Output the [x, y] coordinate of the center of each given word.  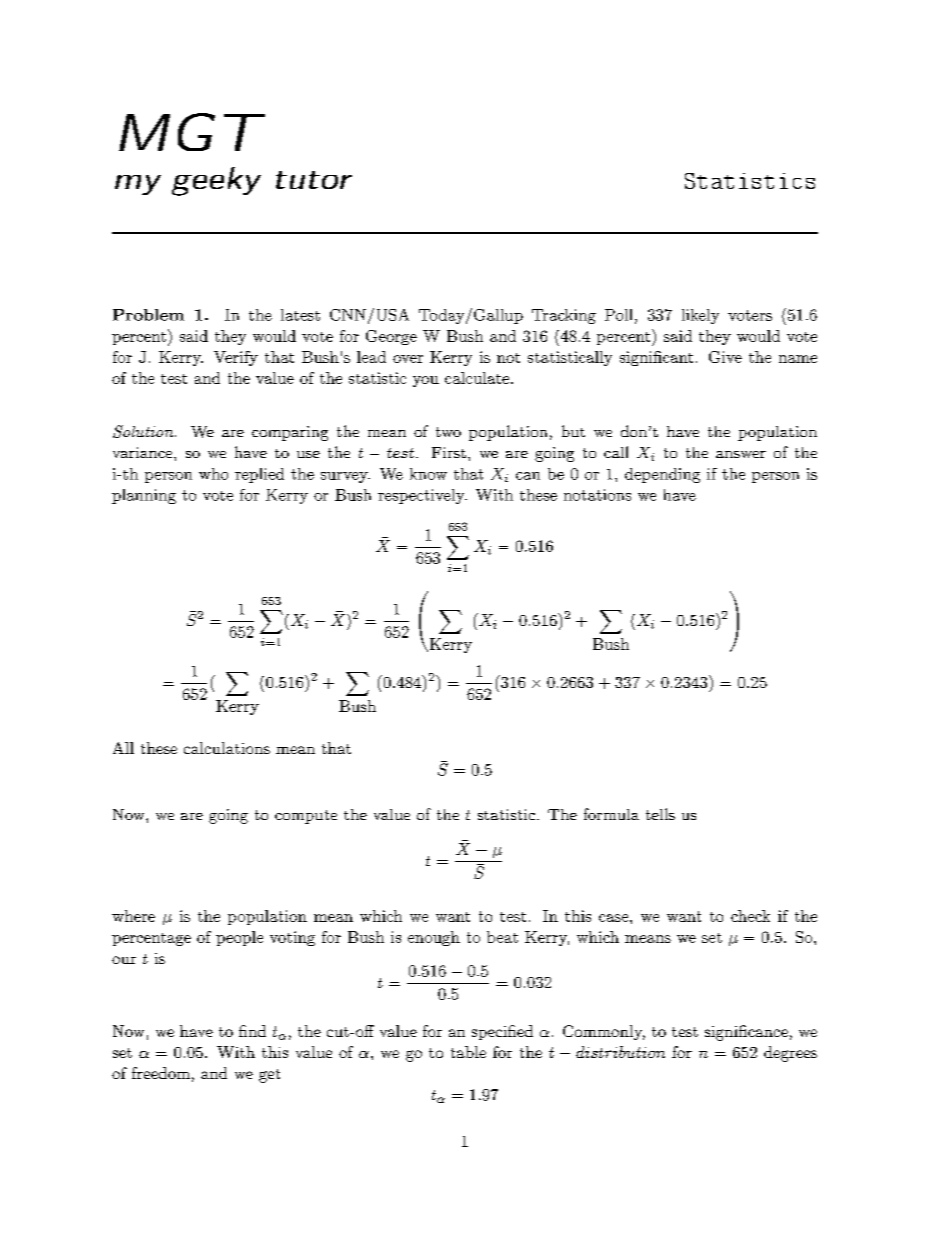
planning [144, 496]
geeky [216, 181]
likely [700, 316]
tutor [314, 180]
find [252, 1031]
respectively [422, 496]
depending [662, 475]
